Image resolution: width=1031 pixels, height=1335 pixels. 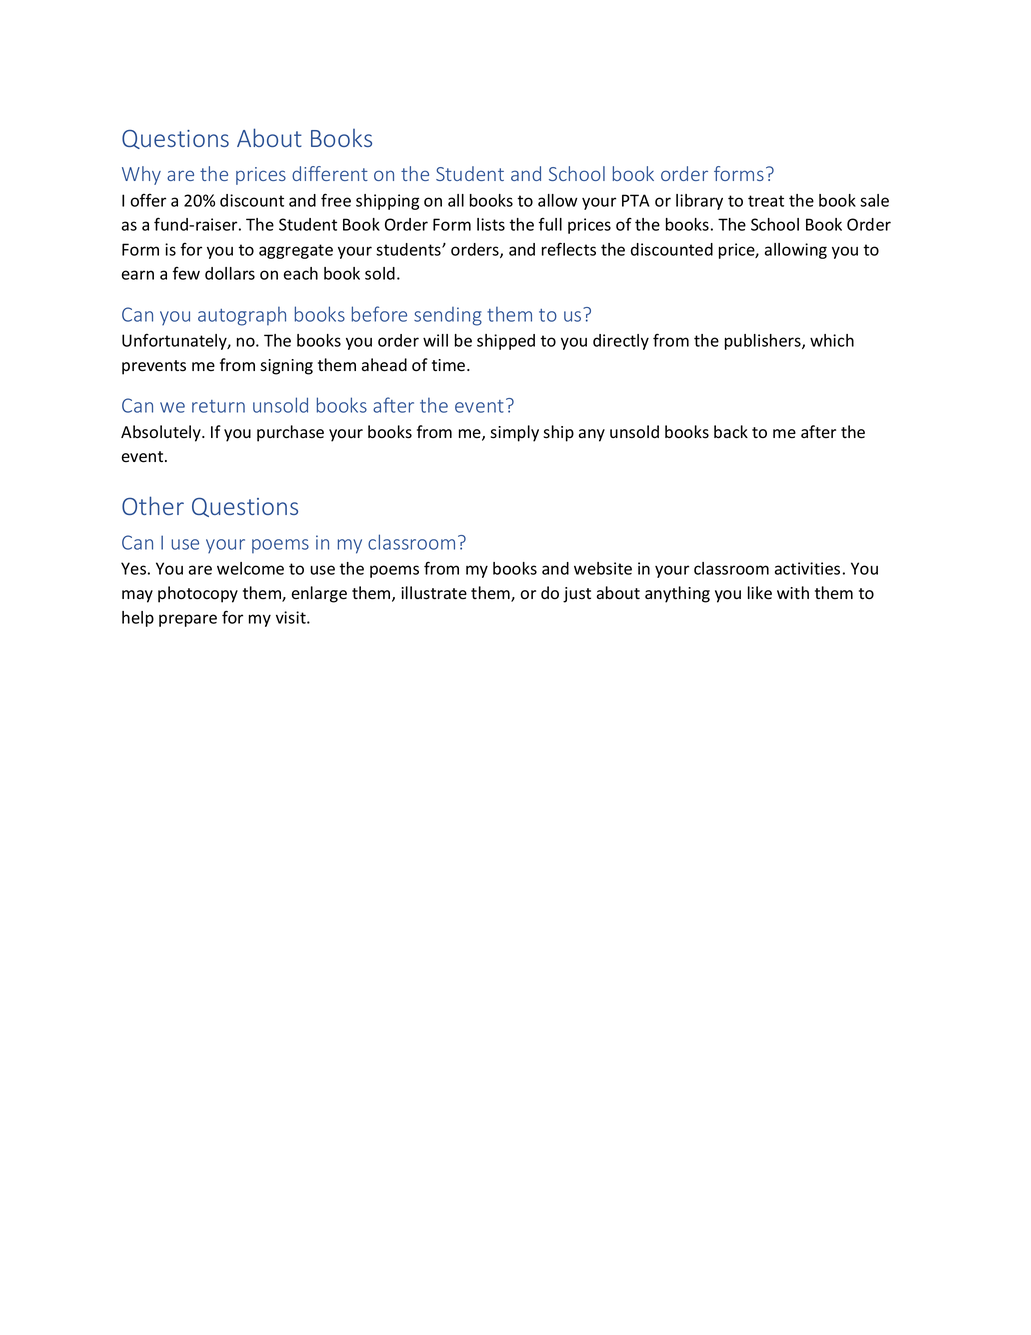 I want to click on offer, so click(x=148, y=200).
